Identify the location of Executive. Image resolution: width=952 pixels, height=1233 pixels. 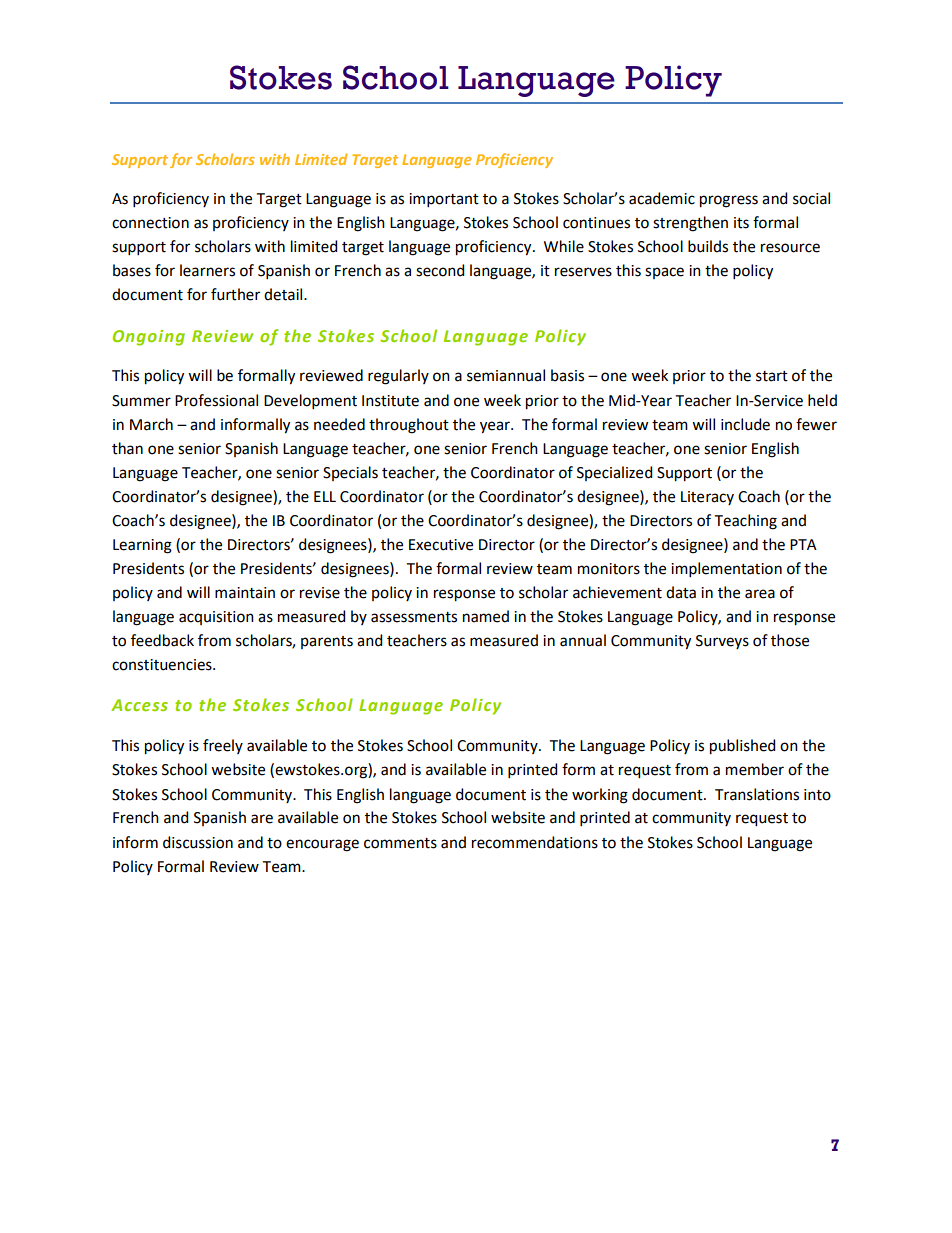
(441, 545).
